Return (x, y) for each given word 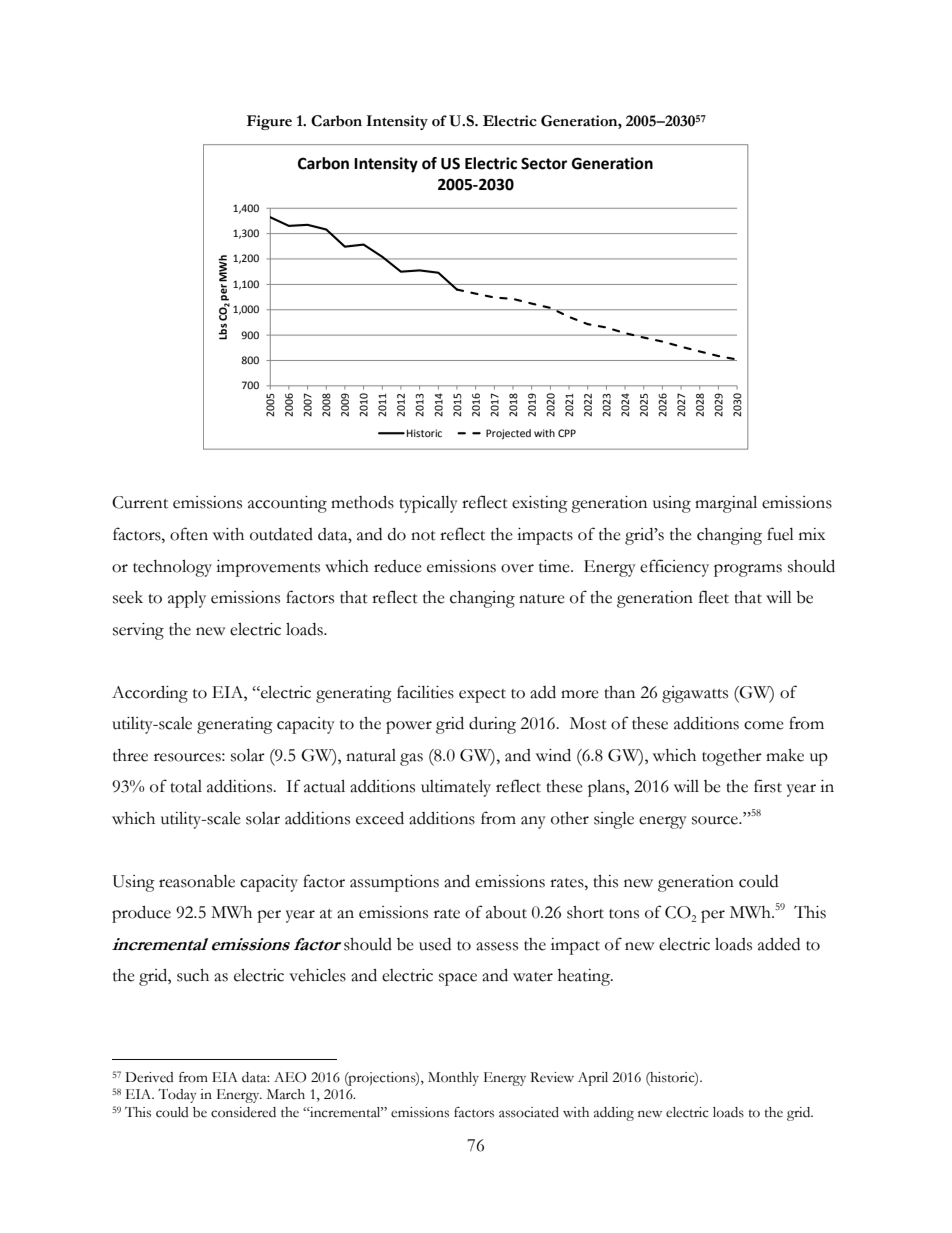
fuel (780, 534)
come (764, 725)
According (150, 694)
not (423, 536)
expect (482, 696)
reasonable (197, 881)
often (189, 534)
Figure (269, 122)
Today (177, 1096)
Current (140, 502)
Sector (544, 163)
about (506, 912)
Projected (508, 434)
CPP (567, 433)
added (779, 944)
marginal (726, 504)
